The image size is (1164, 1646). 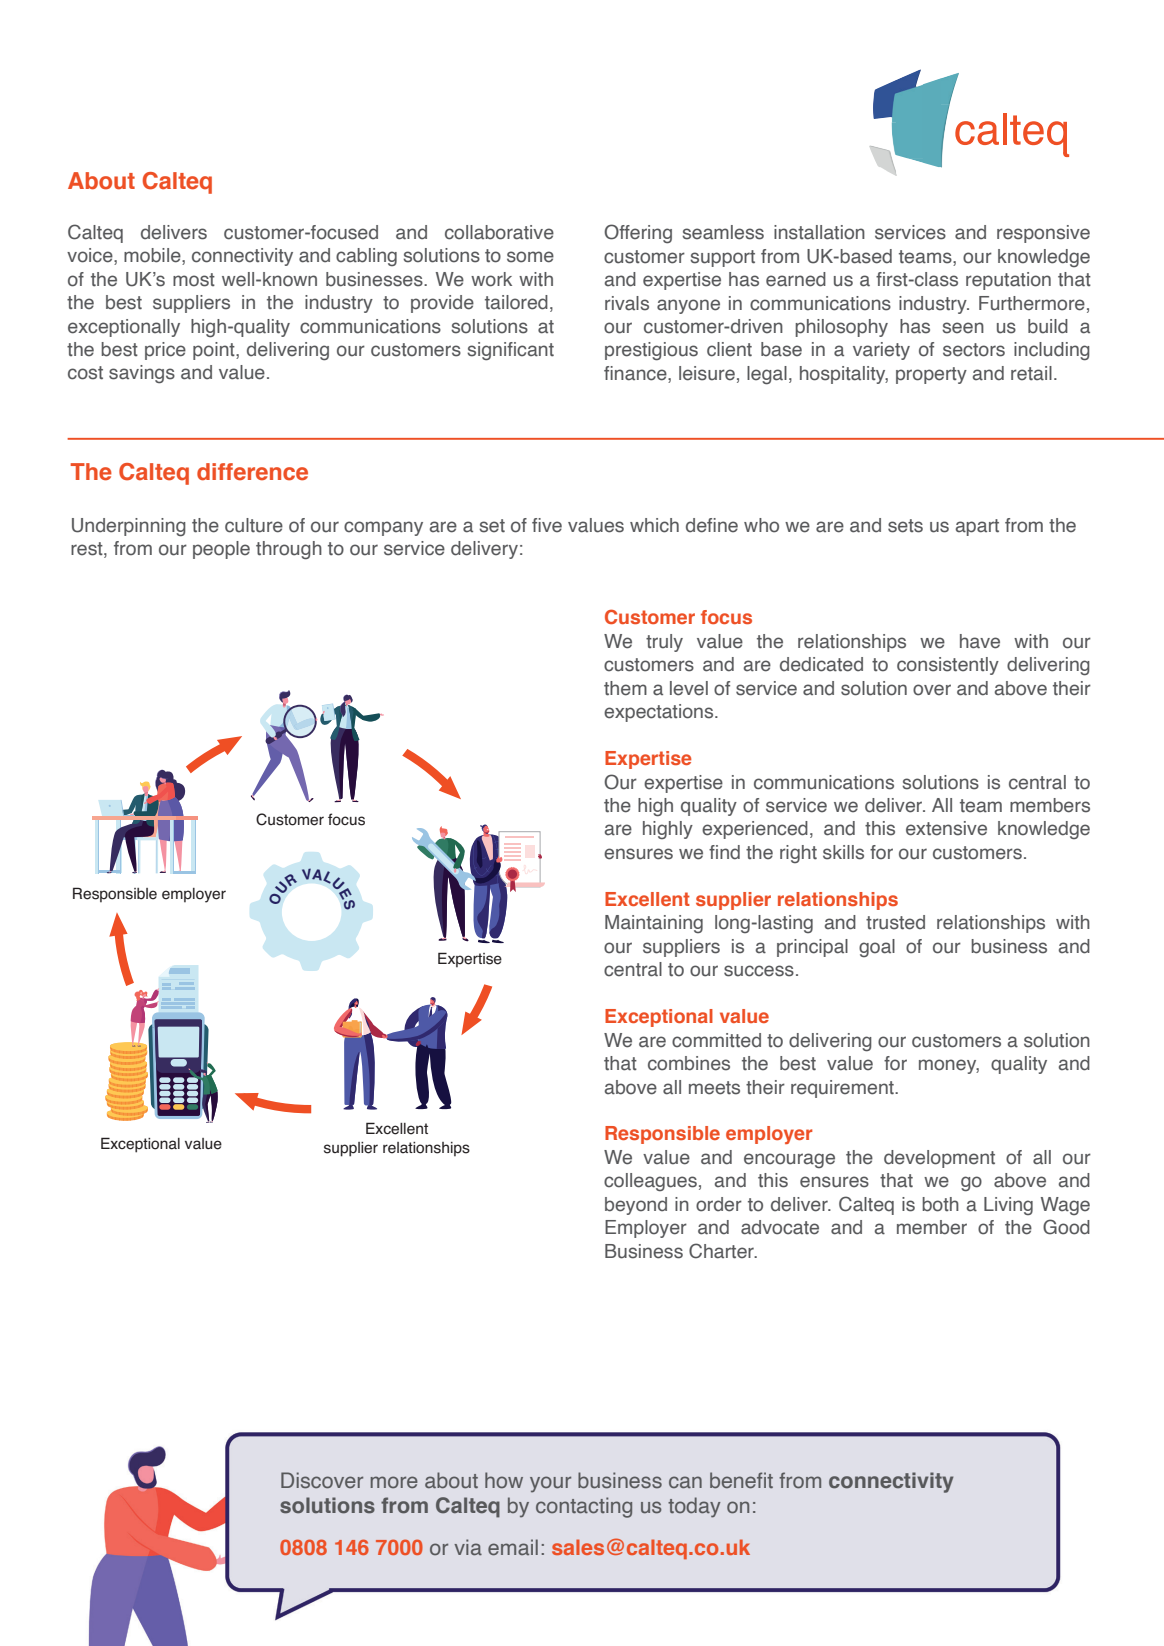 I want to click on contacting, so click(x=584, y=1507).
